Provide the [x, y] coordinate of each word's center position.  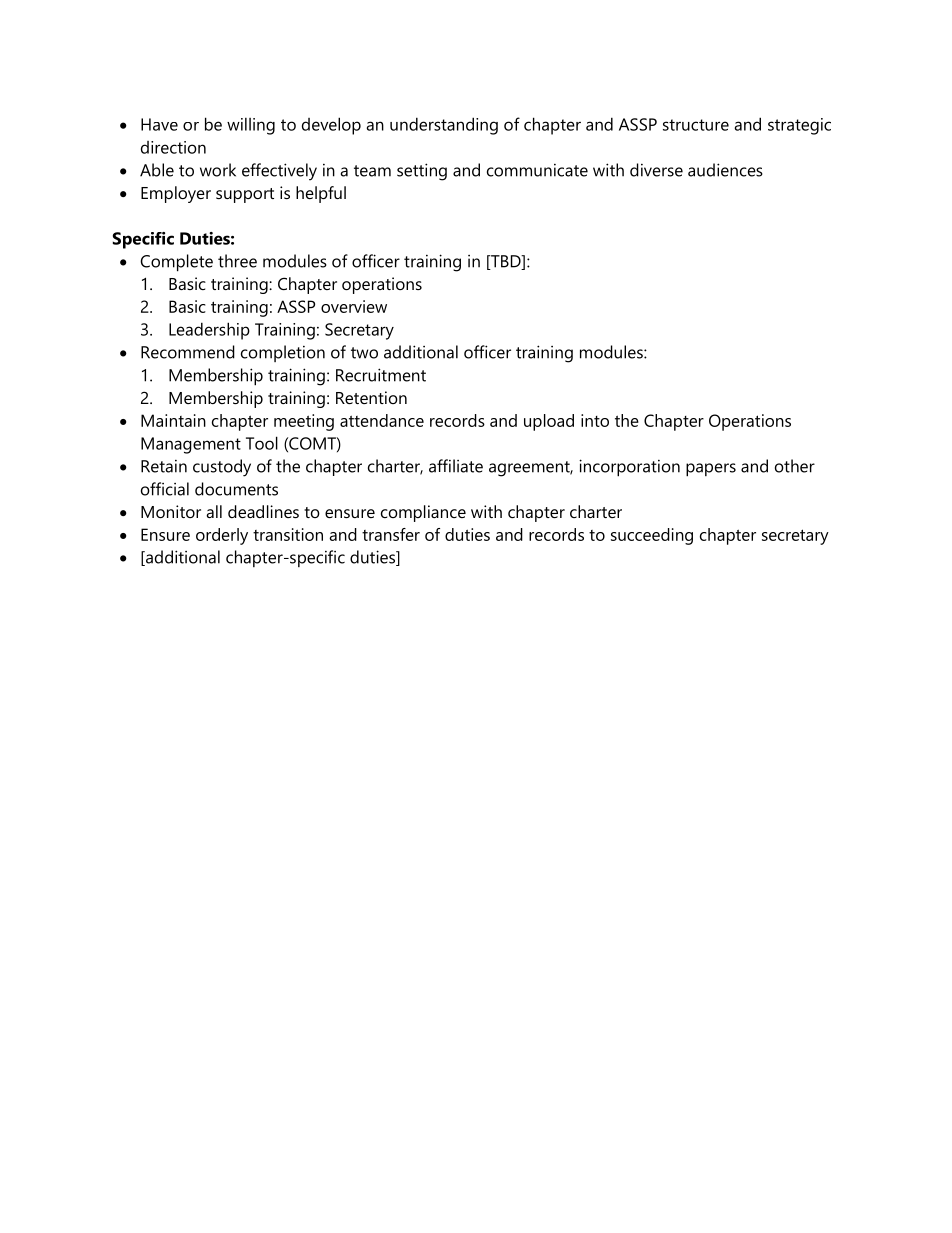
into [595, 420]
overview [354, 306]
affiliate [456, 466]
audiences [725, 170]
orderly [222, 536]
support [245, 195]
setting [422, 172]
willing [251, 126]
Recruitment [381, 375]
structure [696, 125]
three [237, 261]
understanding [444, 126]
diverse [656, 170]
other [795, 466]
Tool [262, 443]
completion [283, 353]
